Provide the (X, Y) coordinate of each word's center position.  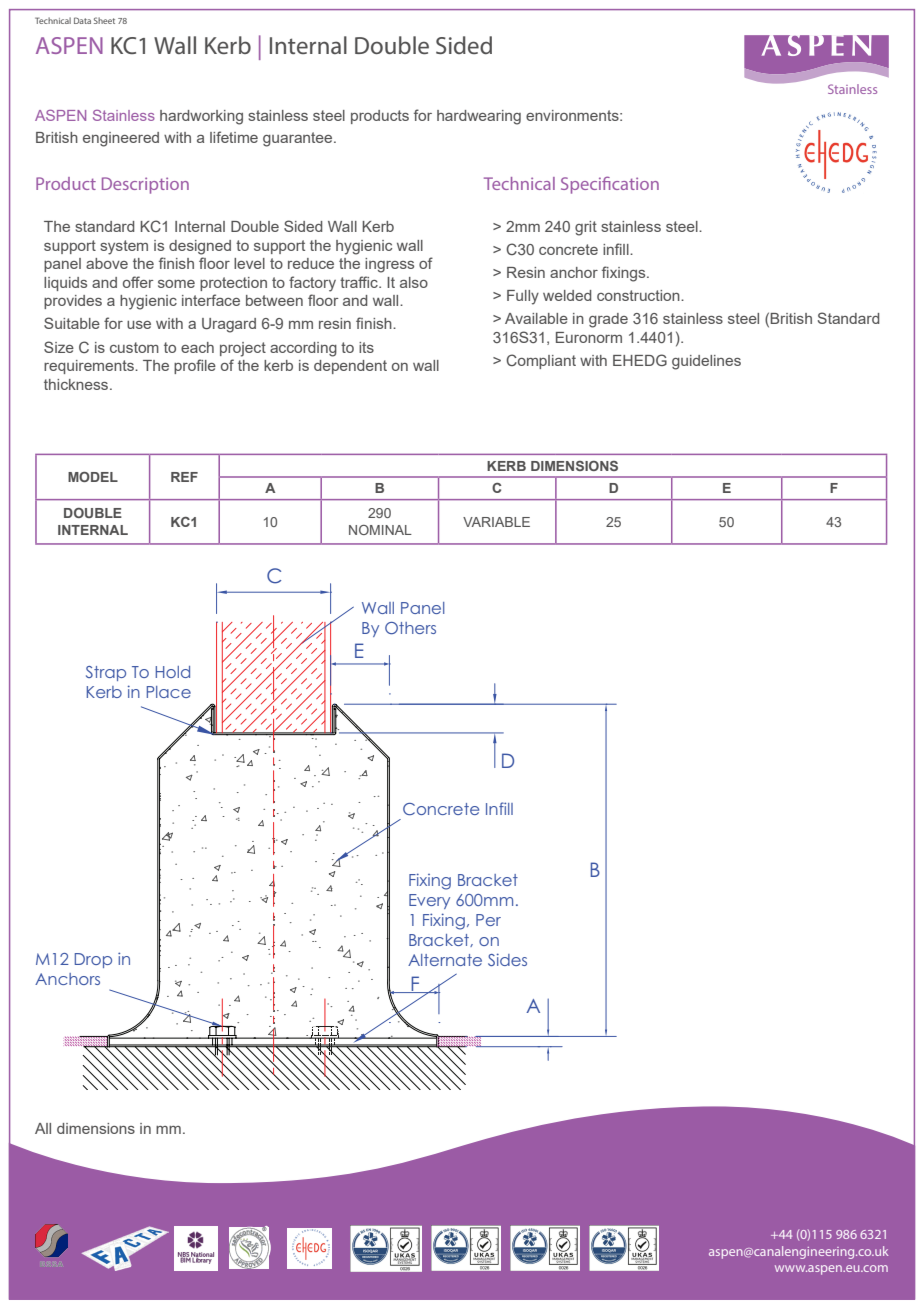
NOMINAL (380, 530)
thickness (77, 384)
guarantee (299, 139)
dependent (350, 367)
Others (410, 628)
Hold (173, 672)
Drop (93, 960)
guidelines (706, 362)
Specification (610, 185)
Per (488, 920)
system (124, 247)
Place (169, 692)
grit (586, 228)
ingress (389, 265)
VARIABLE (496, 522)
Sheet (104, 20)
